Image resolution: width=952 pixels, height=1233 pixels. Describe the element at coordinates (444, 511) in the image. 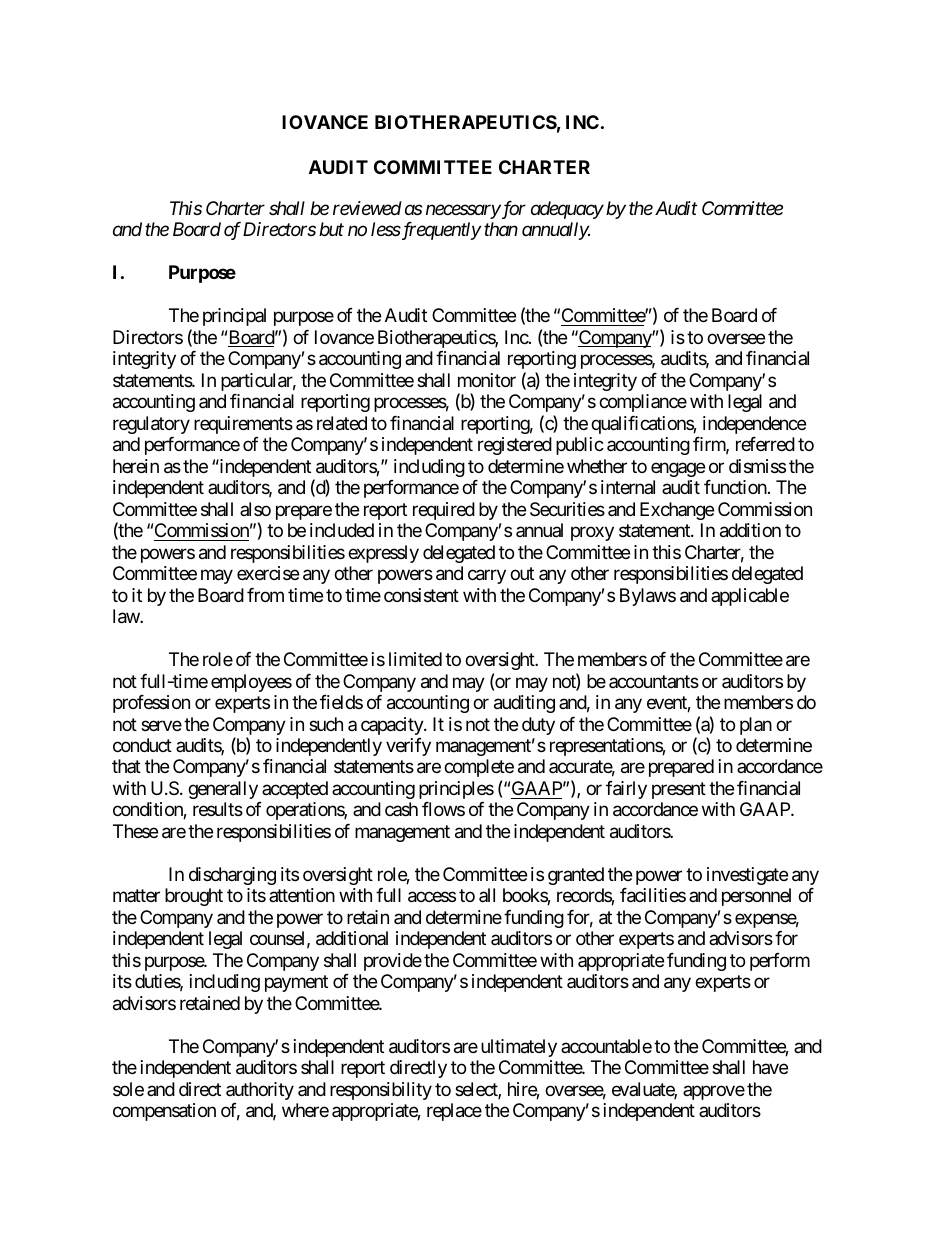

I see `required` at that location.
